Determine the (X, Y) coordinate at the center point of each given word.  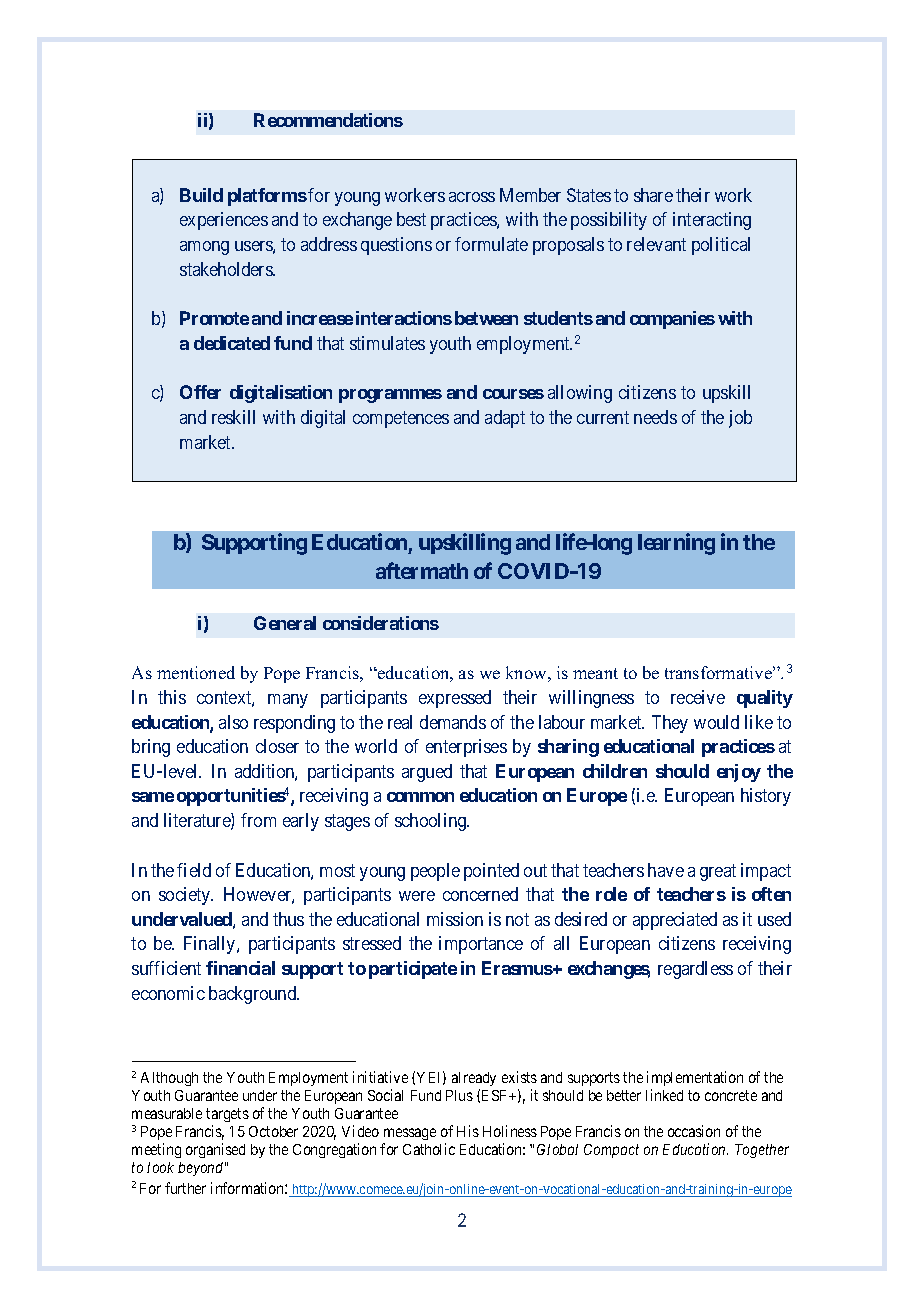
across (472, 197)
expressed (455, 699)
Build (201, 195)
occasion (694, 1131)
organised (215, 1150)
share (653, 195)
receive (698, 697)
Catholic (429, 1149)
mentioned (196, 672)
